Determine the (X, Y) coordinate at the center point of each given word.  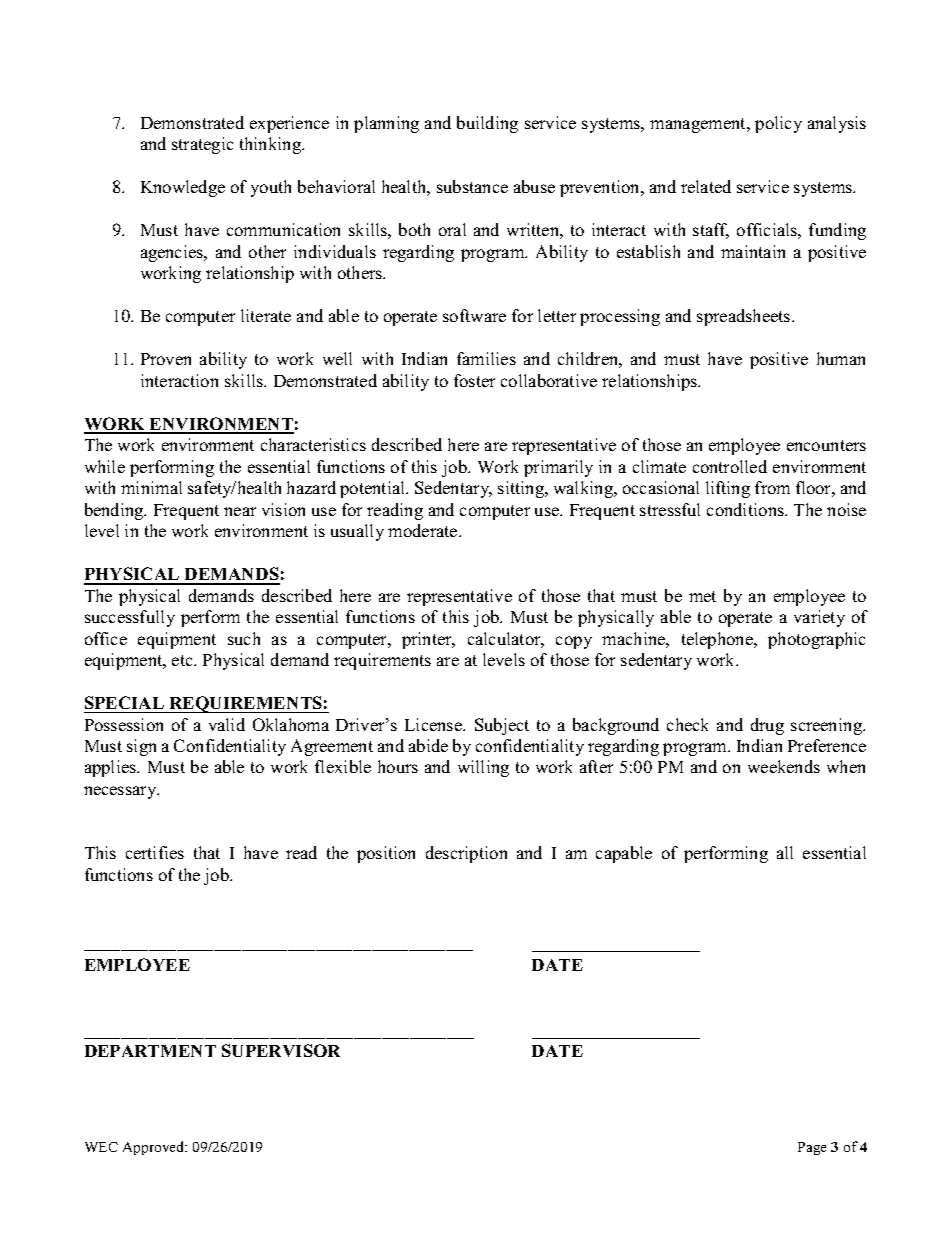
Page (812, 1148)
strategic (202, 145)
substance (472, 186)
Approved (155, 1148)
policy (778, 124)
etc (184, 660)
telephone (718, 640)
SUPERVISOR (281, 1050)
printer (428, 640)
